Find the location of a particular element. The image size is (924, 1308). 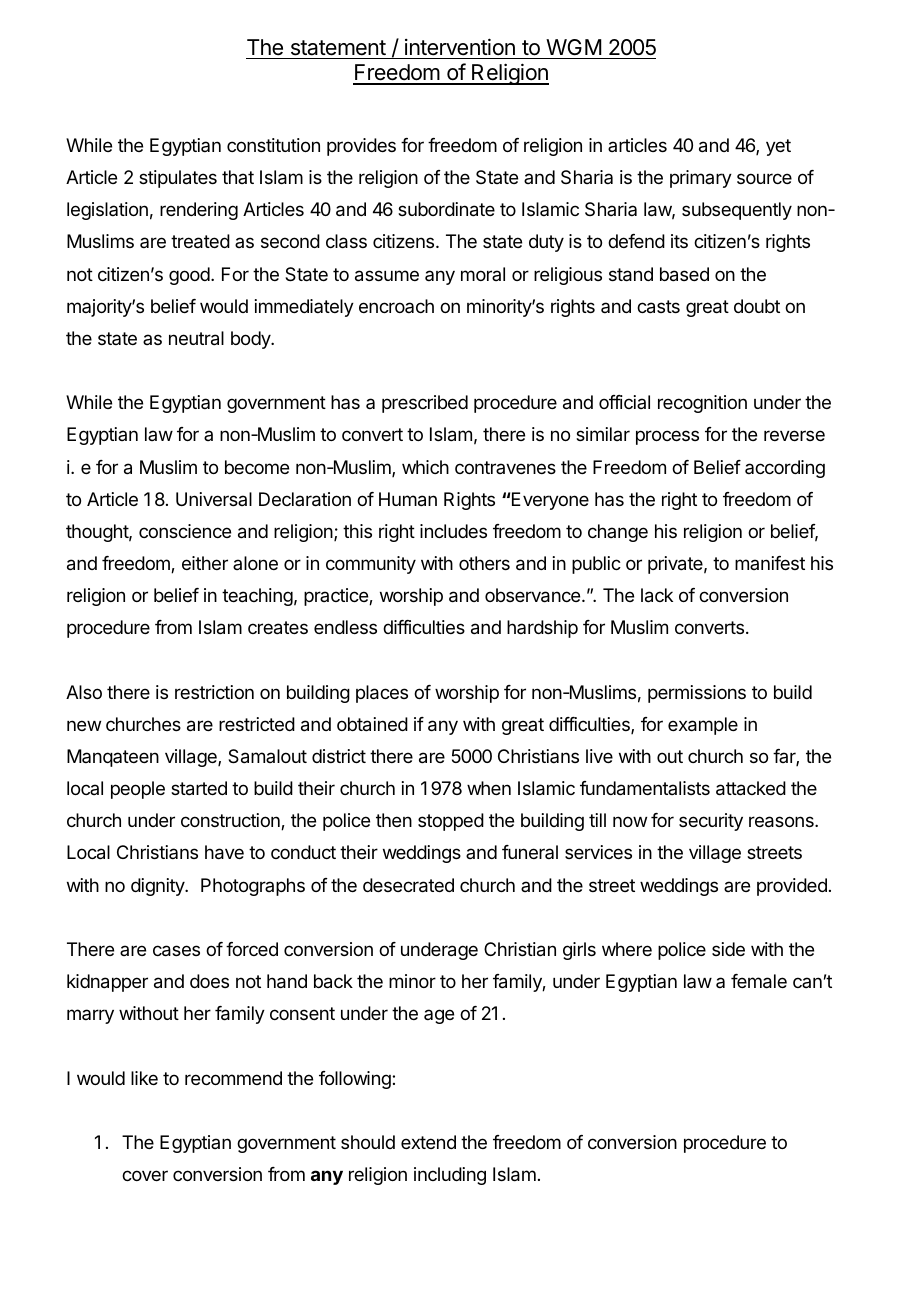

intervention is located at coordinates (460, 47).
